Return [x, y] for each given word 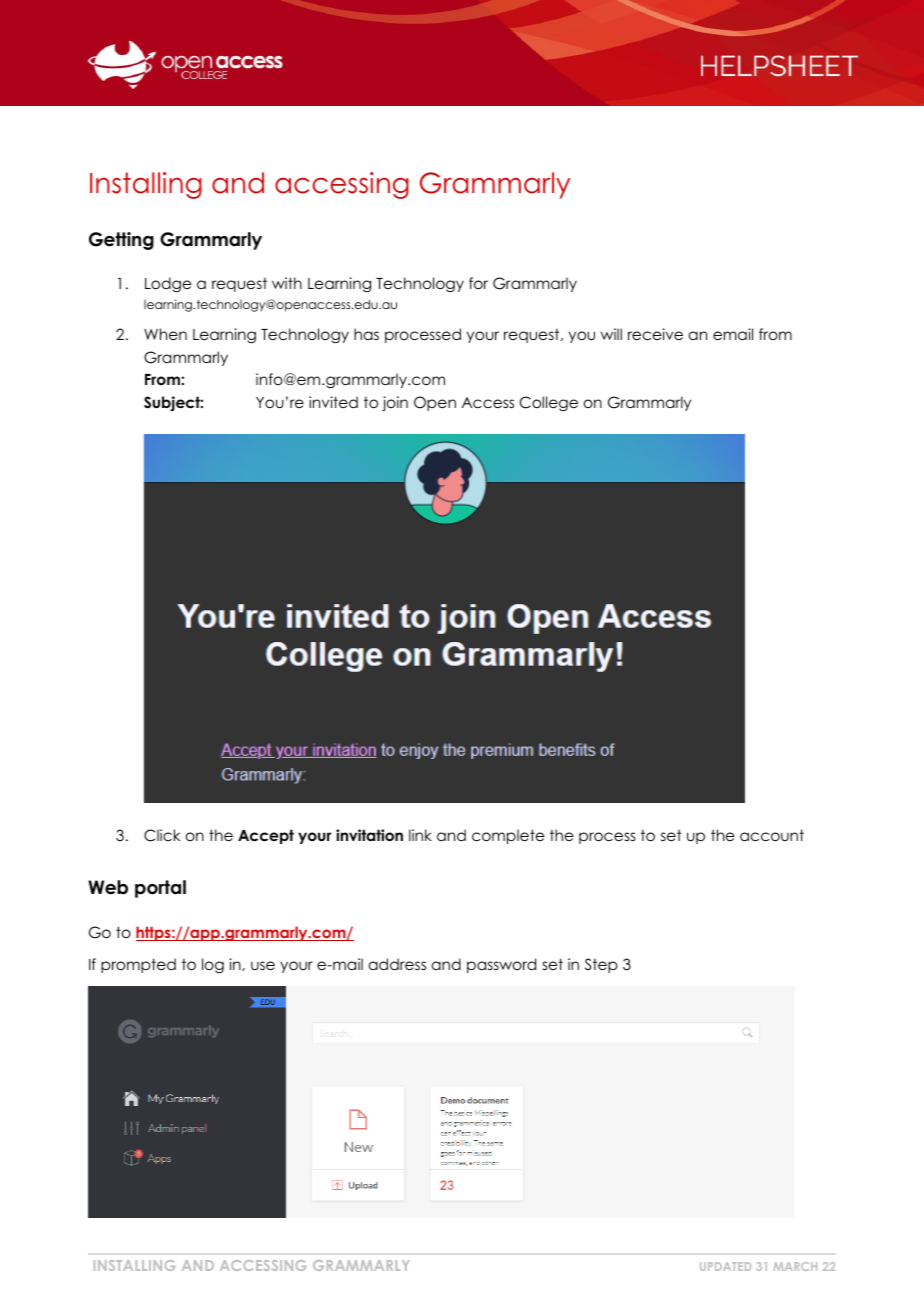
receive [655, 334]
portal [160, 889]
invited [333, 402]
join [395, 403]
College [549, 404]
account [772, 835]
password [501, 965]
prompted [138, 965]
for [478, 283]
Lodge [168, 285]
